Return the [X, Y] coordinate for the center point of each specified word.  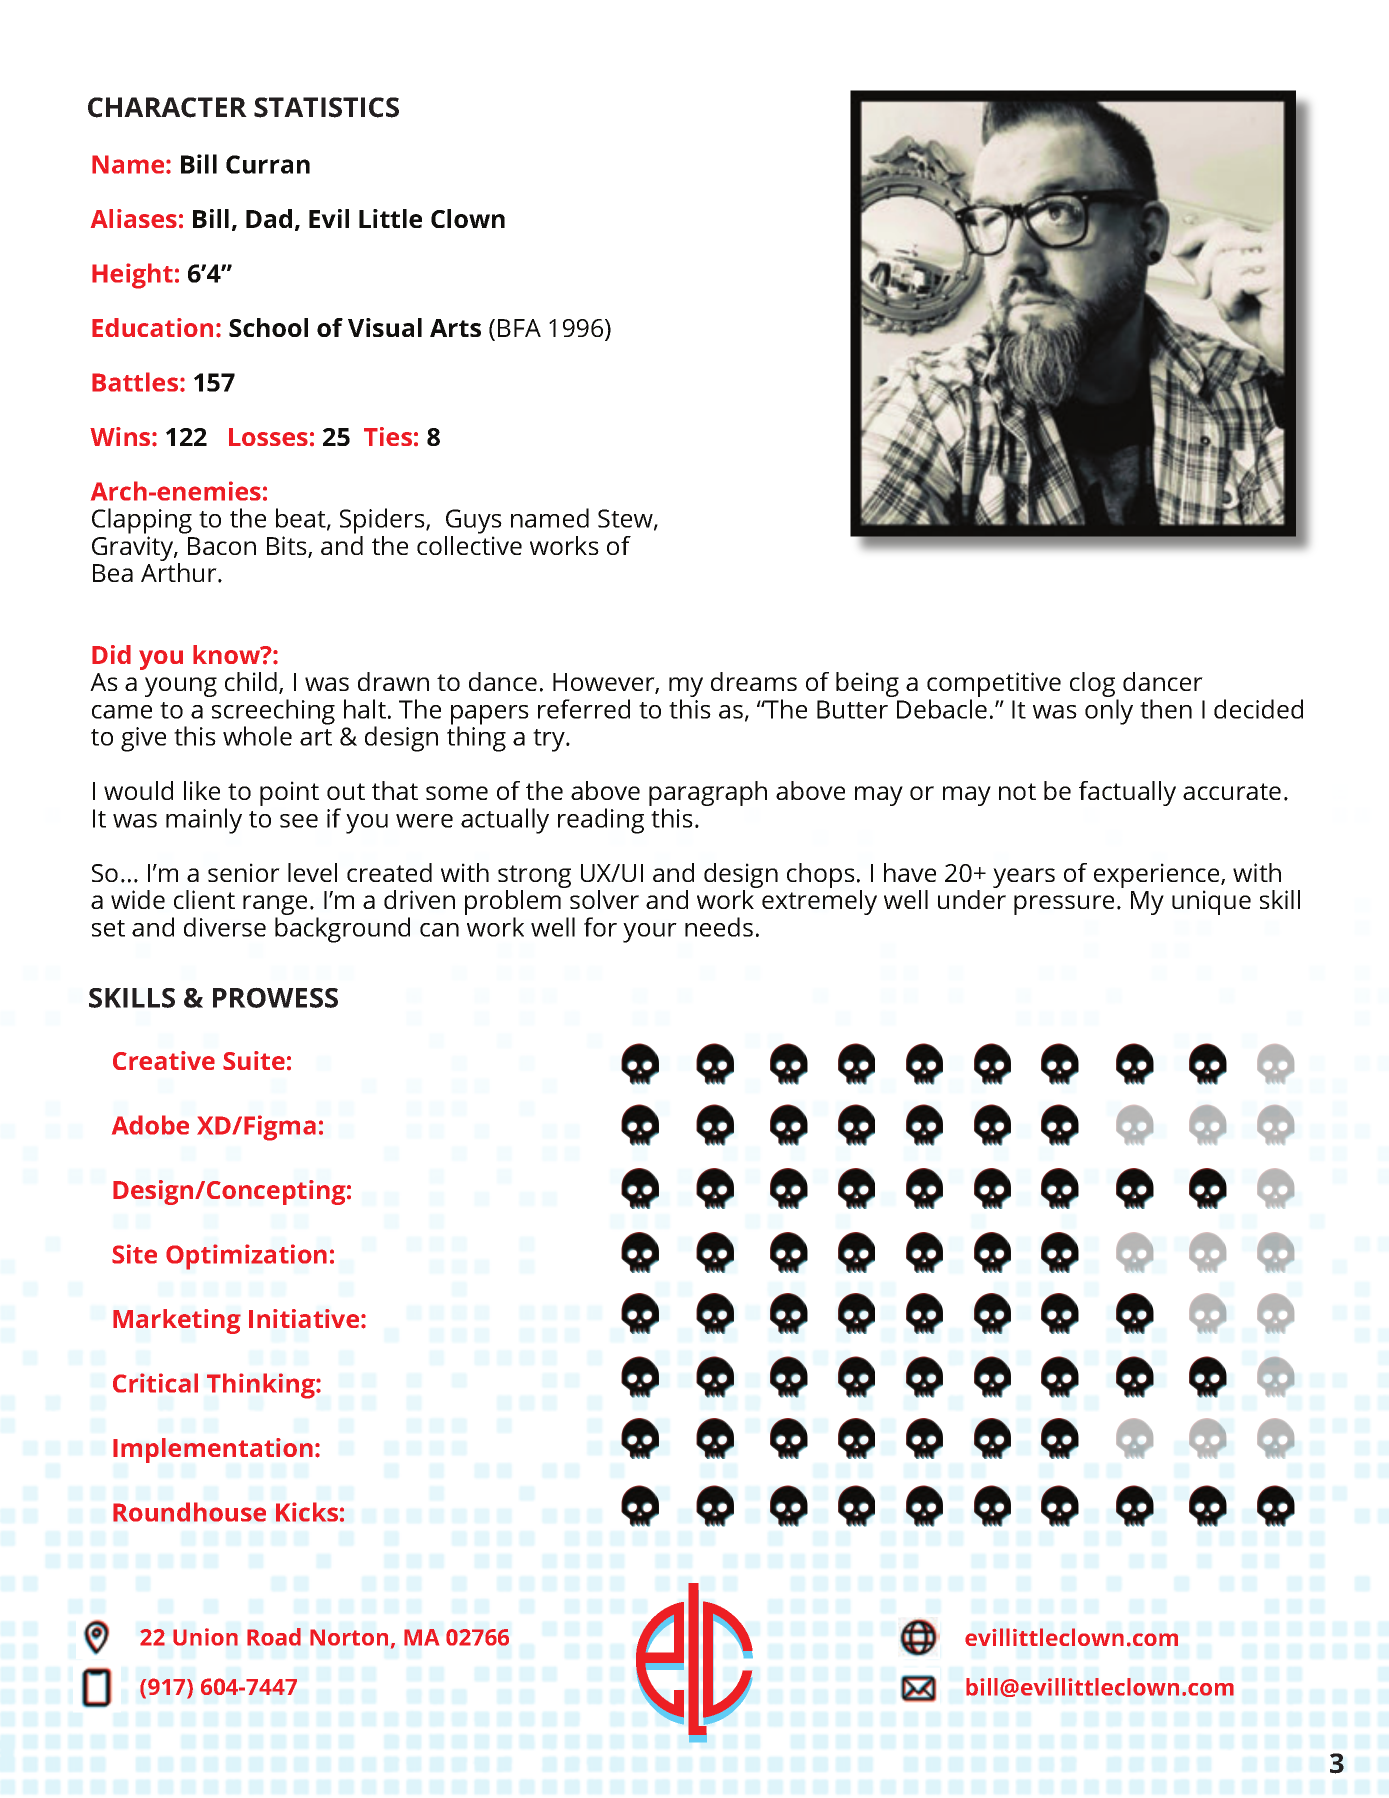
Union [205, 1637]
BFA [519, 328]
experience [1158, 877]
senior [244, 872]
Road [274, 1637]
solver [604, 899]
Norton [349, 1637]
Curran [268, 164]
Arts [455, 328]
